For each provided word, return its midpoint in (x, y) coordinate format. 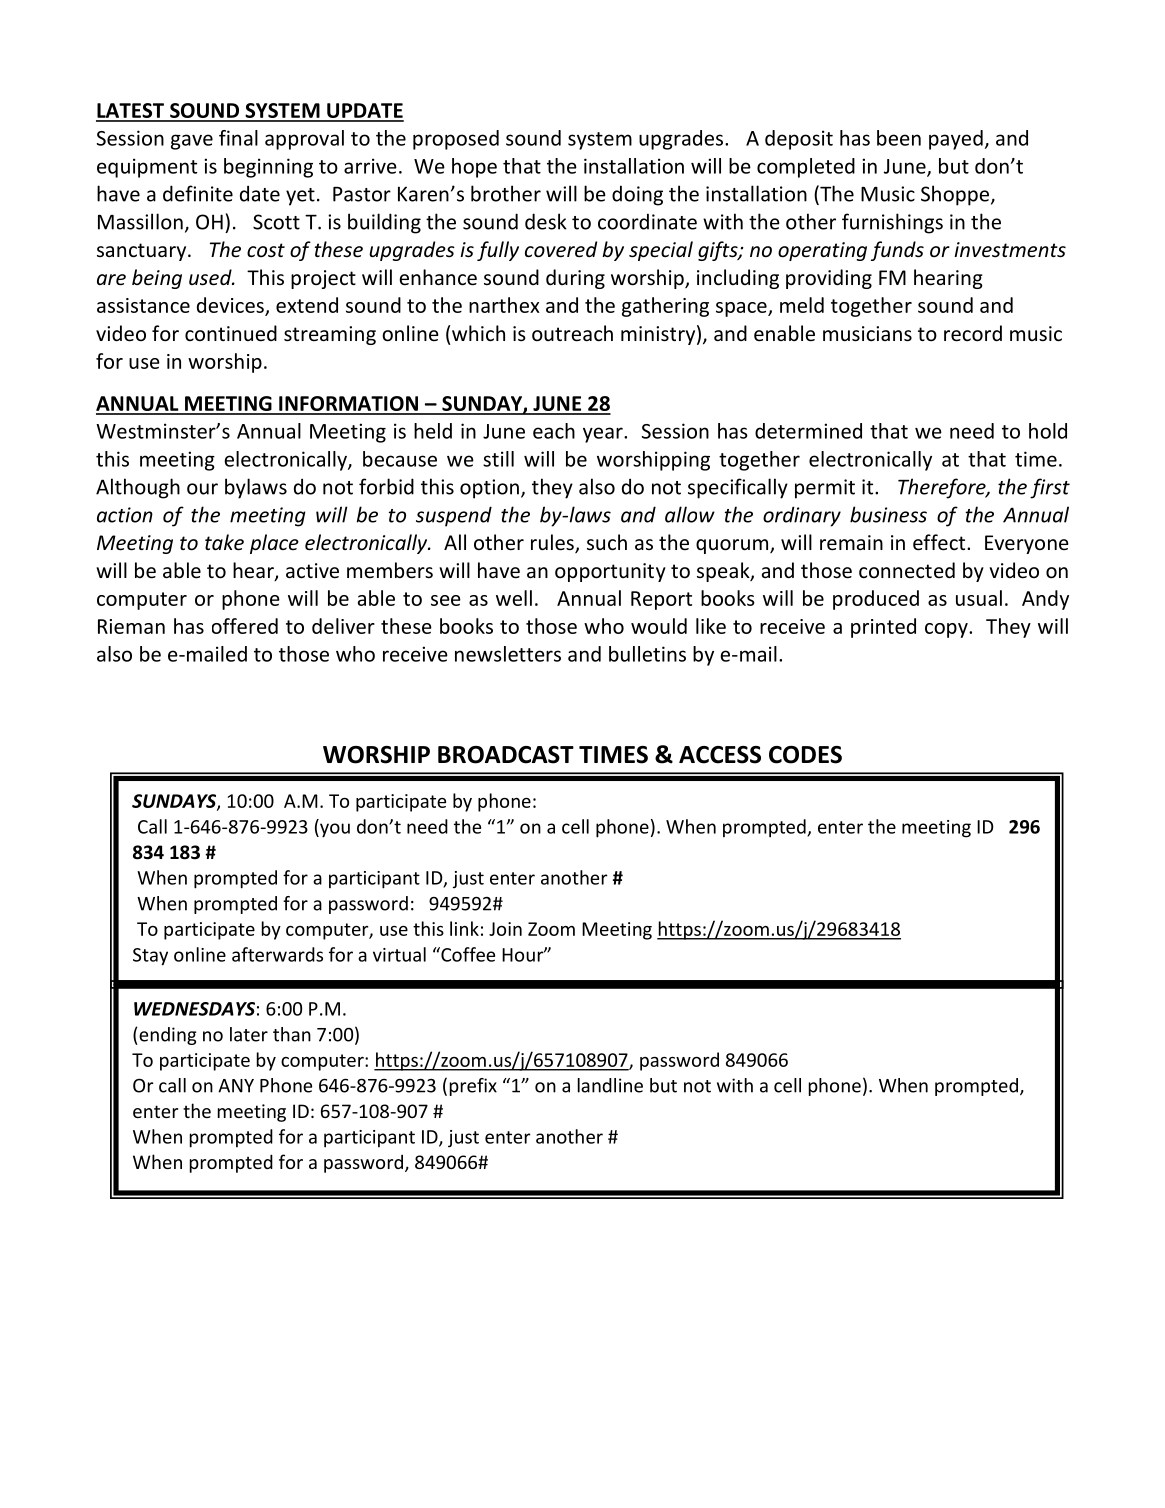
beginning (268, 168)
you (334, 830)
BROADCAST (506, 755)
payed (956, 140)
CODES (805, 755)
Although (138, 488)
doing (637, 195)
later (249, 1034)
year (604, 435)
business (888, 514)
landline (610, 1085)
